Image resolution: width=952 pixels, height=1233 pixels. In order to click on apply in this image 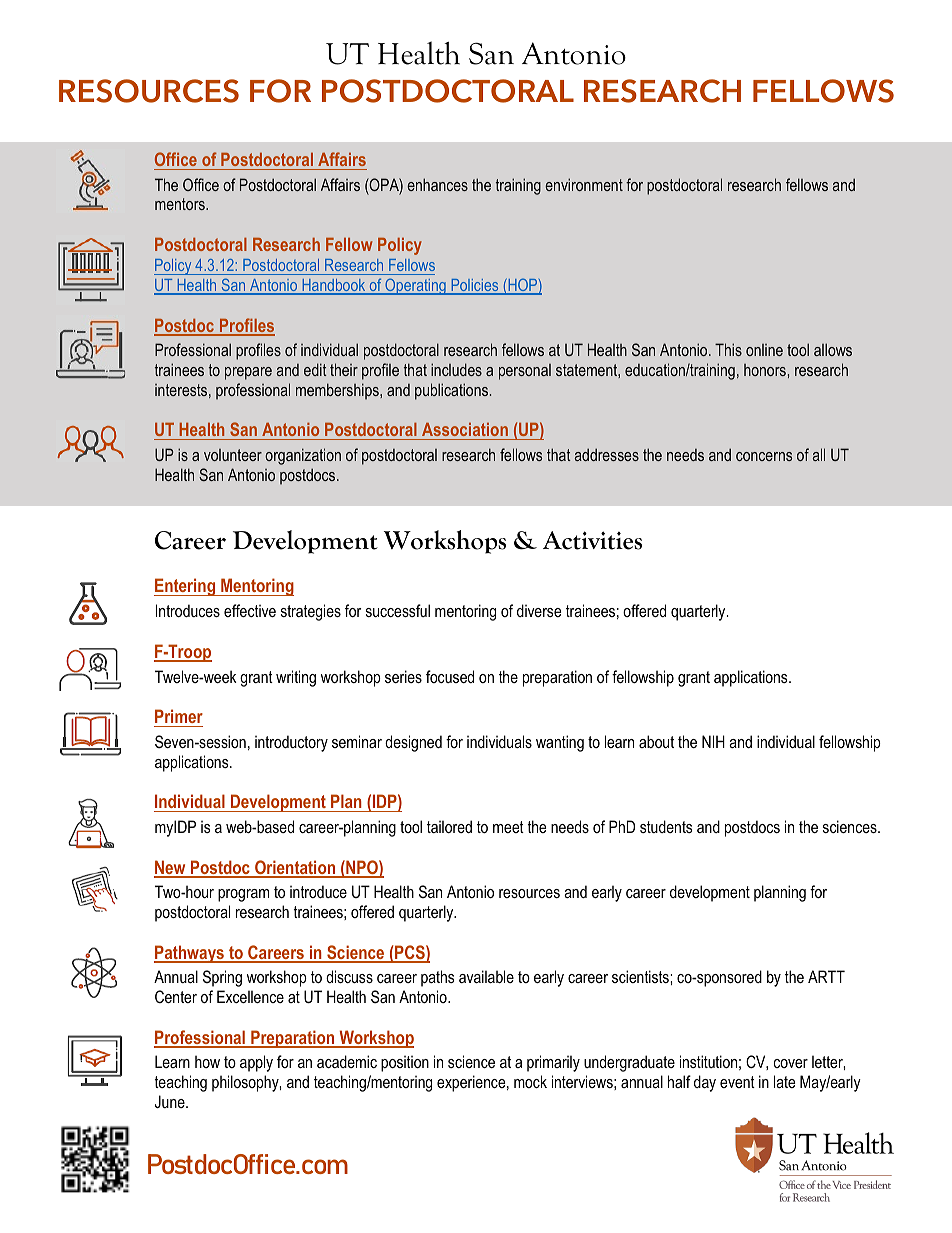, I will do `click(256, 1063)`.
